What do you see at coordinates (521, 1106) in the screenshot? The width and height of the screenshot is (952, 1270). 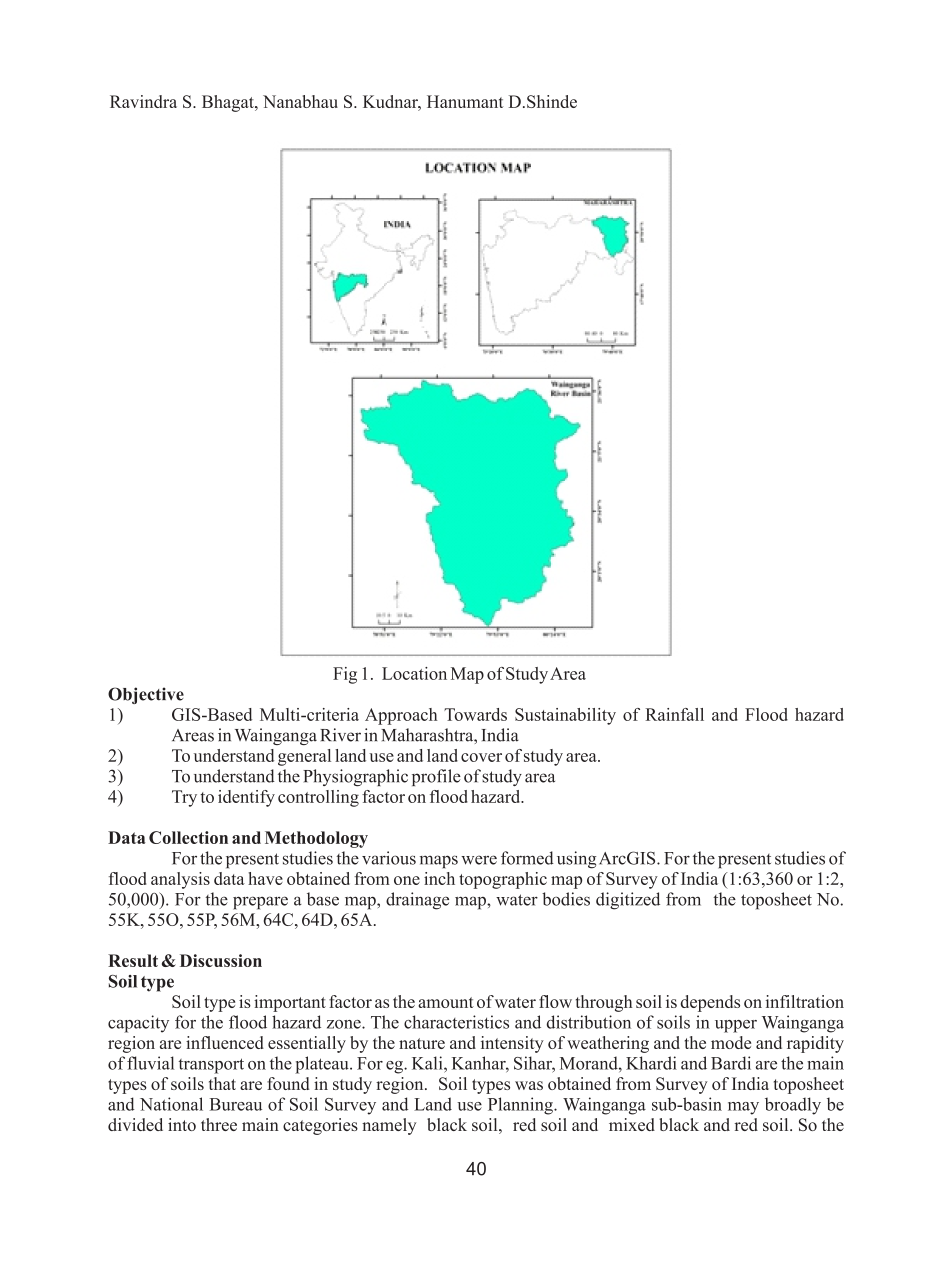 I see `Planning` at bounding box center [521, 1106].
